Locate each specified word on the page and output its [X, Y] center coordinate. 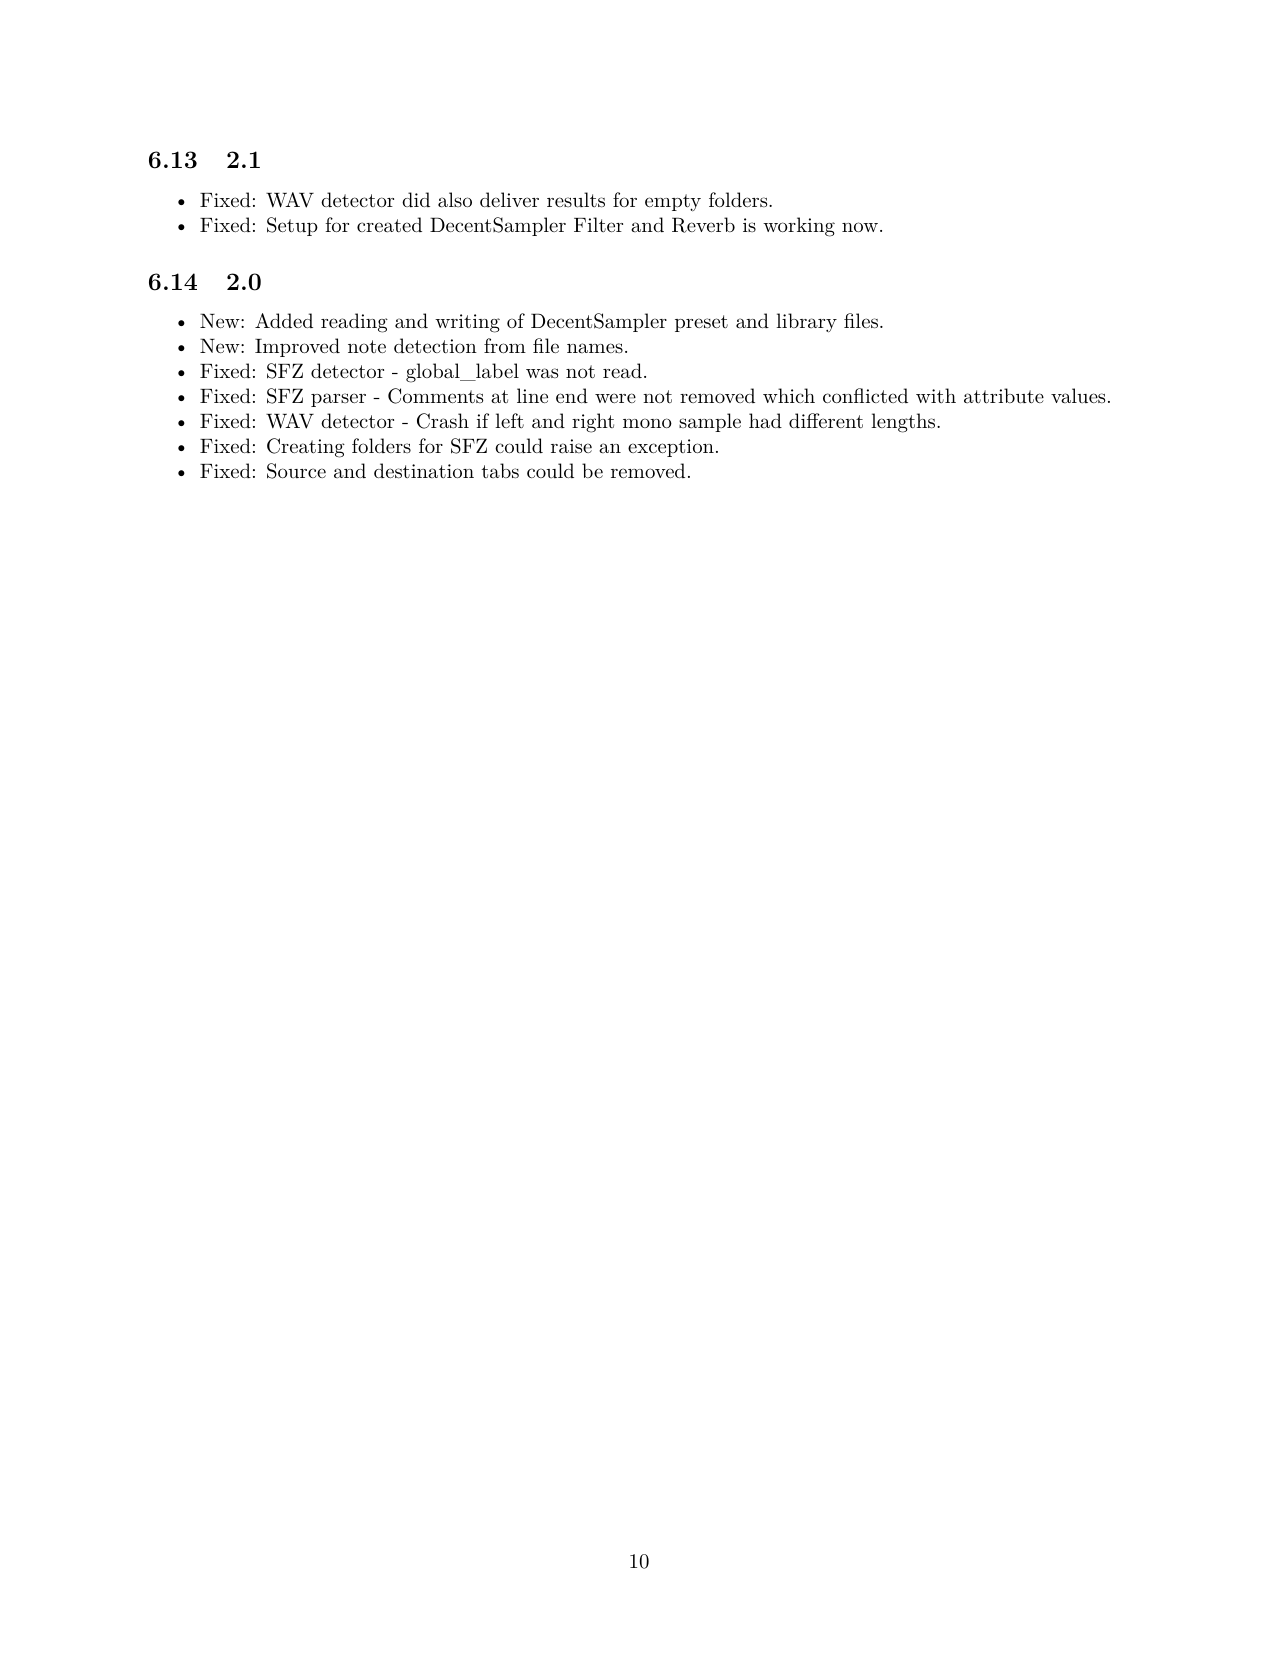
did [416, 199]
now [860, 227]
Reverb [703, 225]
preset [701, 323]
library [806, 323]
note [367, 346]
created [389, 225]
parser [338, 400]
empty [673, 202]
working [799, 227]
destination [424, 471]
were [615, 398]
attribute [1004, 396]
